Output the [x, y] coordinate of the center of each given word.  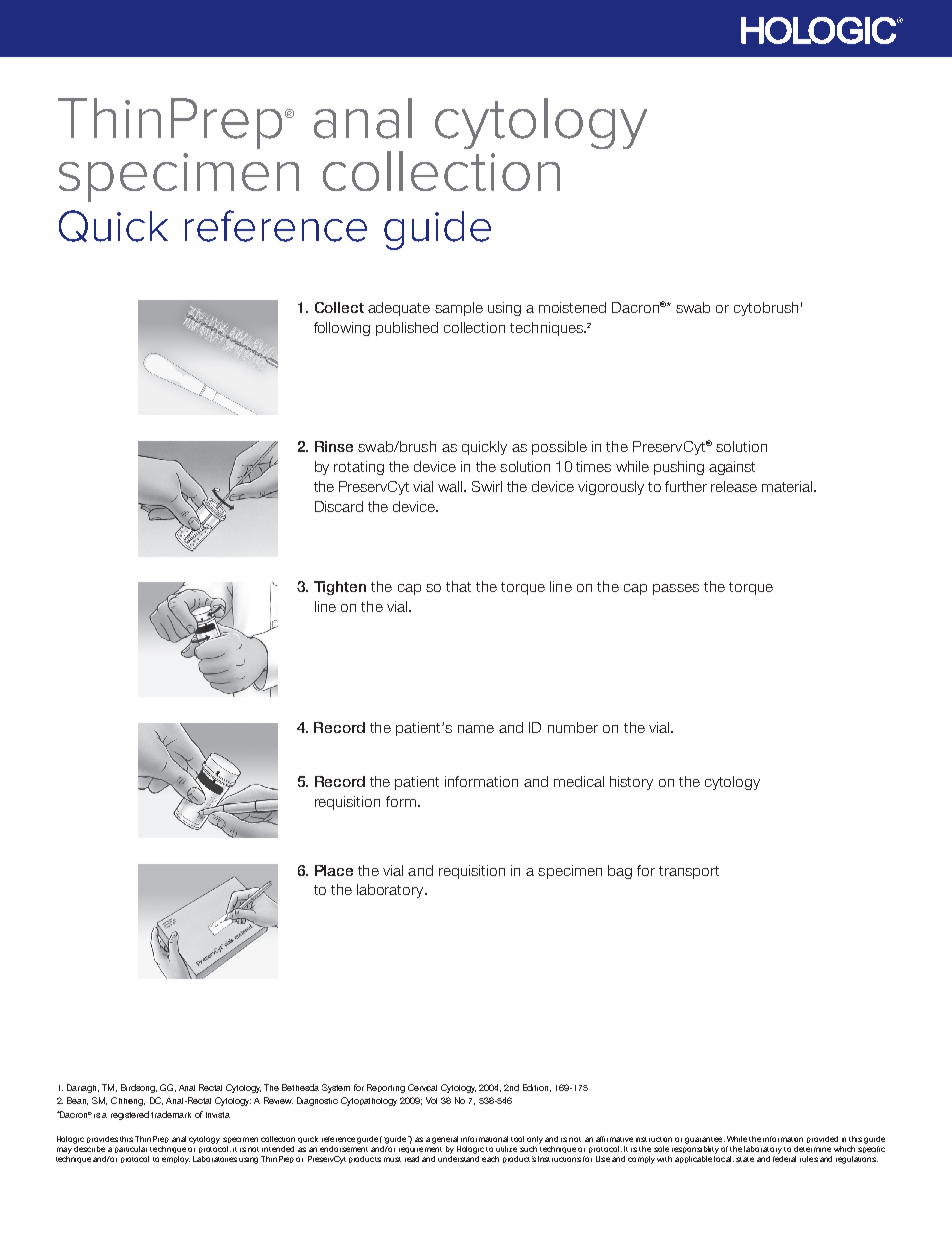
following [342, 329]
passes [676, 589]
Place [334, 870]
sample [459, 309]
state [745, 1159]
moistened [572, 307]
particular [131, 1149]
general [445, 1140]
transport [689, 872]
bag [620, 872]
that [458, 586]
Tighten [340, 588]
